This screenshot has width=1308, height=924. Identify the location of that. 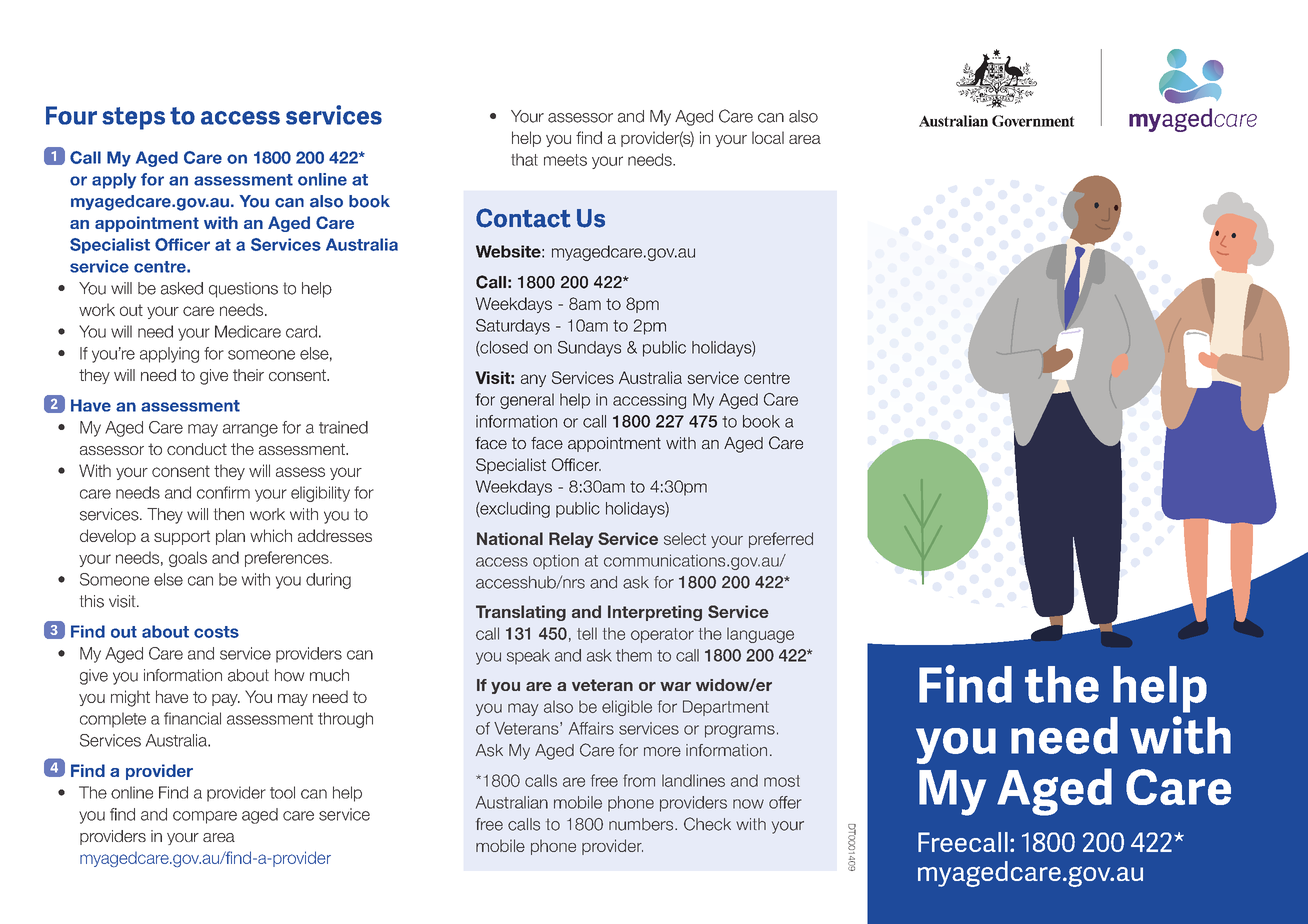
(524, 159).
